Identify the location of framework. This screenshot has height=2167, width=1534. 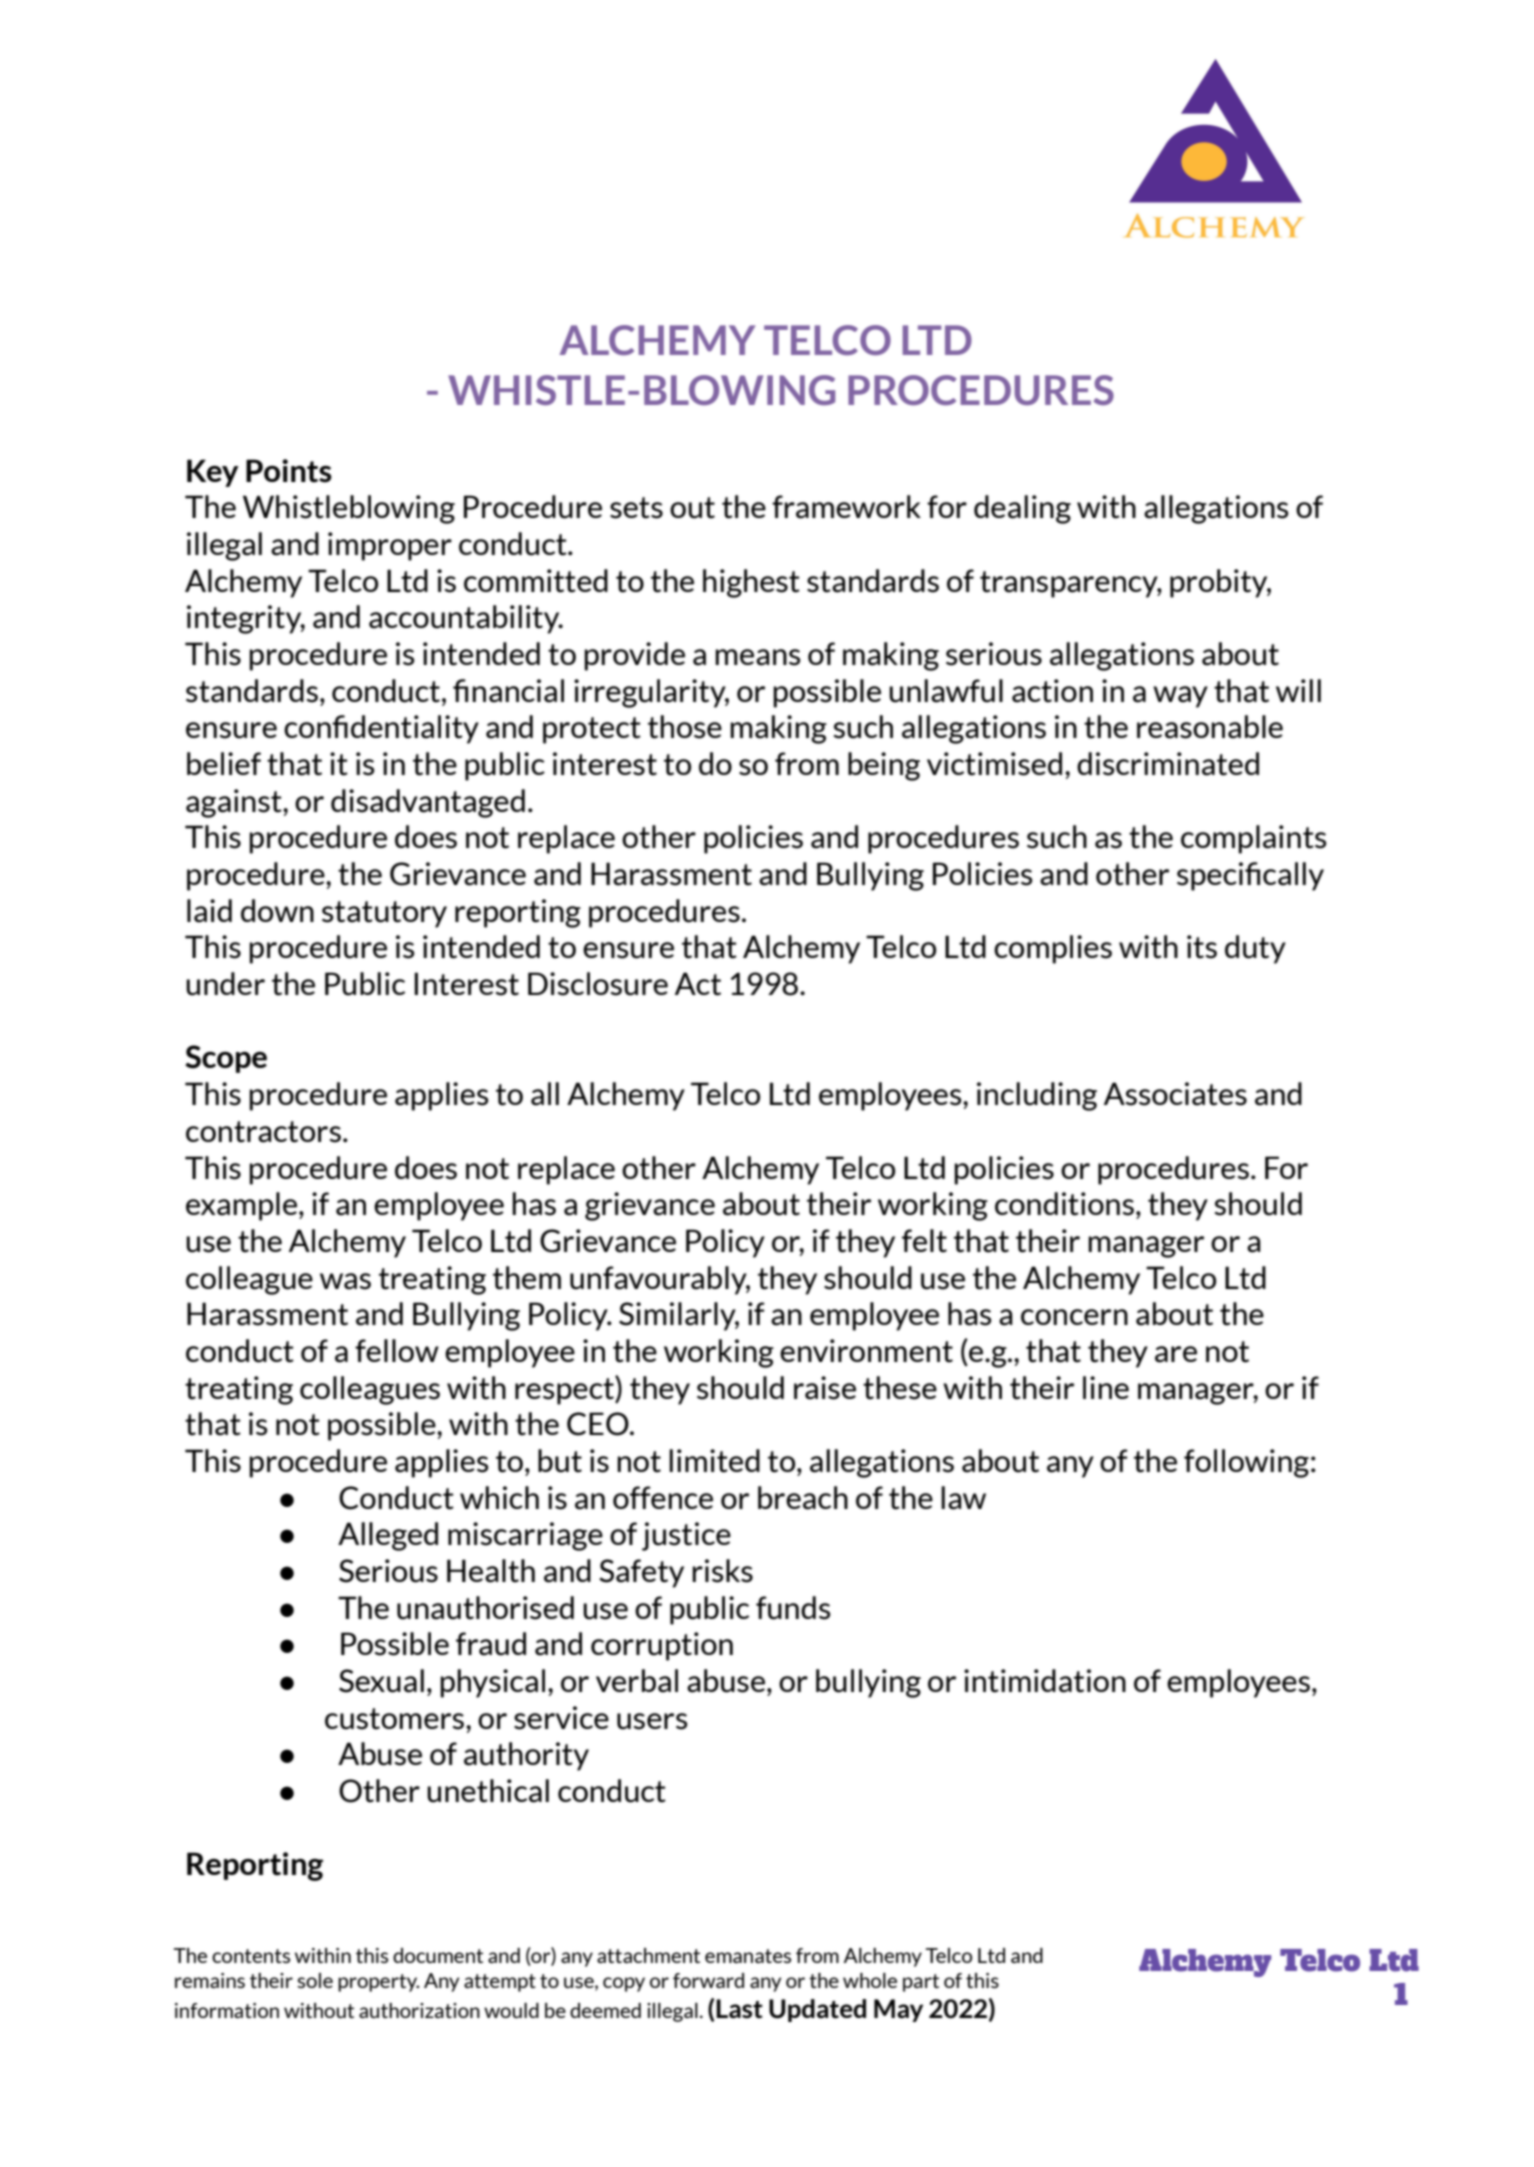
(846, 507).
